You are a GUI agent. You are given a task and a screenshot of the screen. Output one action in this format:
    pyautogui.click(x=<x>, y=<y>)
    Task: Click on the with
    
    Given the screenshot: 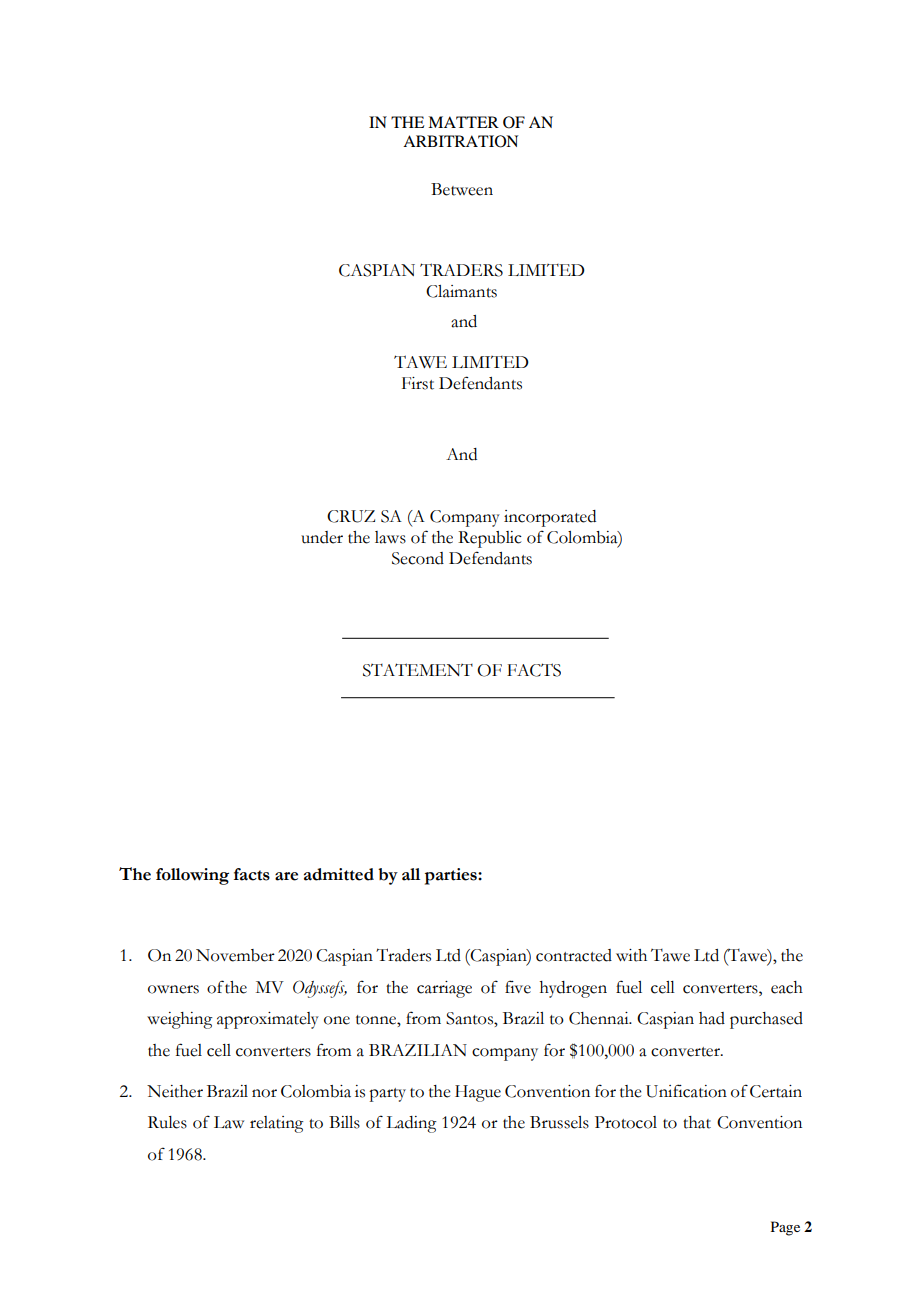 What is the action you would take?
    pyautogui.click(x=631, y=955)
